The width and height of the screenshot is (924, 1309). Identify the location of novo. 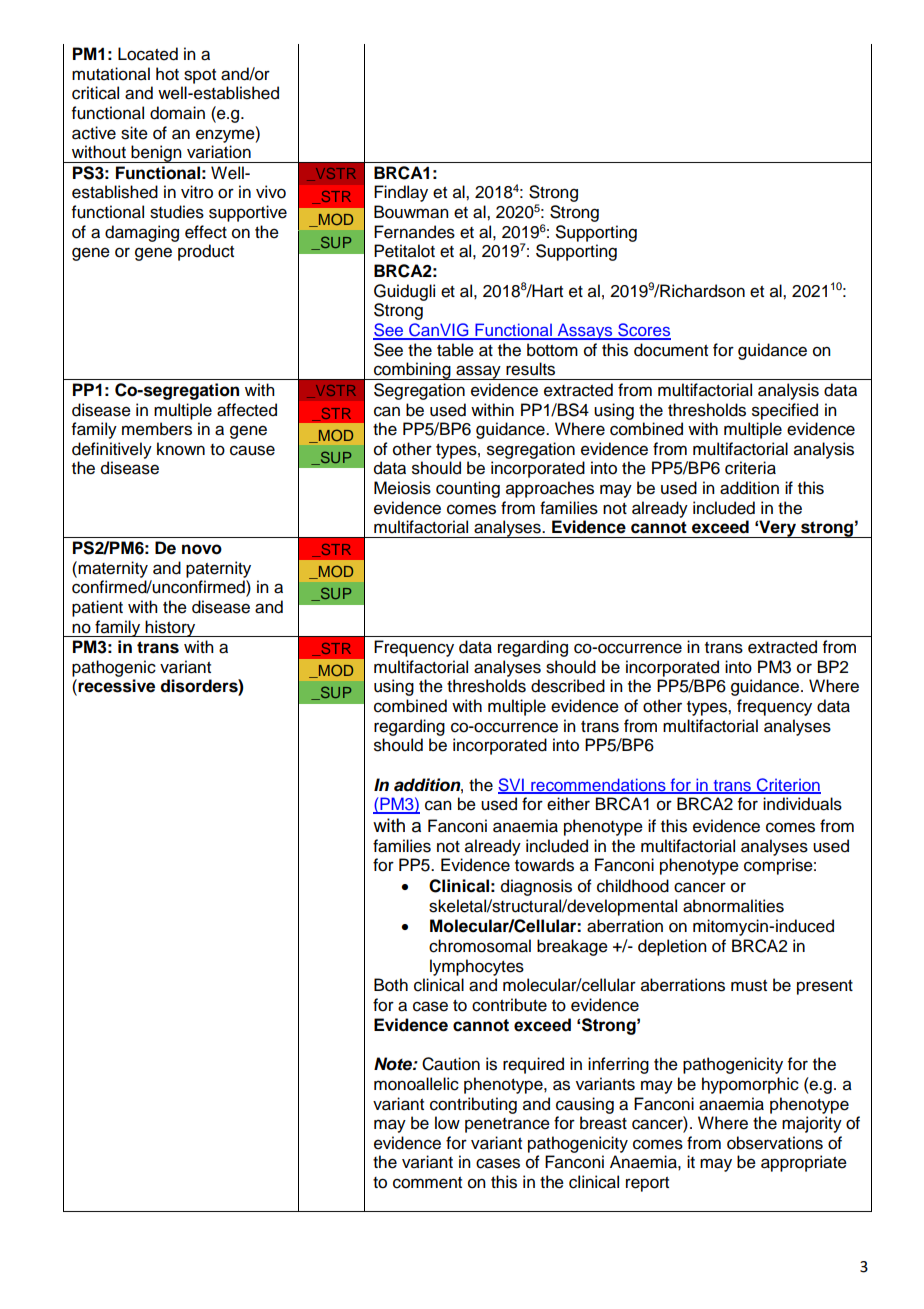
(202, 549).
